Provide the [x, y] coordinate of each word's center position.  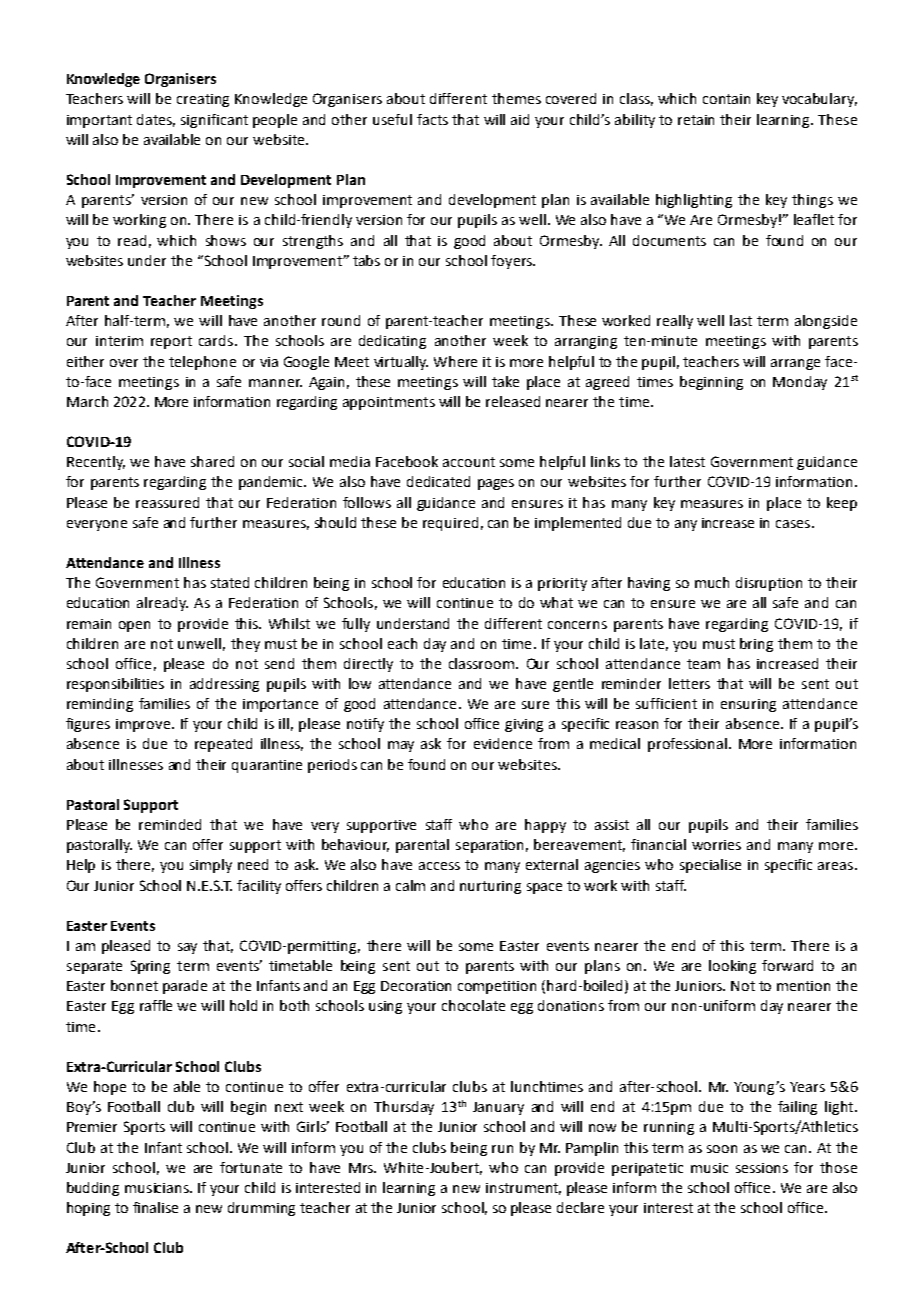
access [439, 866]
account [469, 462]
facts [432, 119]
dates [156, 120]
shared [212, 461]
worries [716, 845]
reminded [170, 824]
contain [726, 99]
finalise [155, 1207]
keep [842, 504]
